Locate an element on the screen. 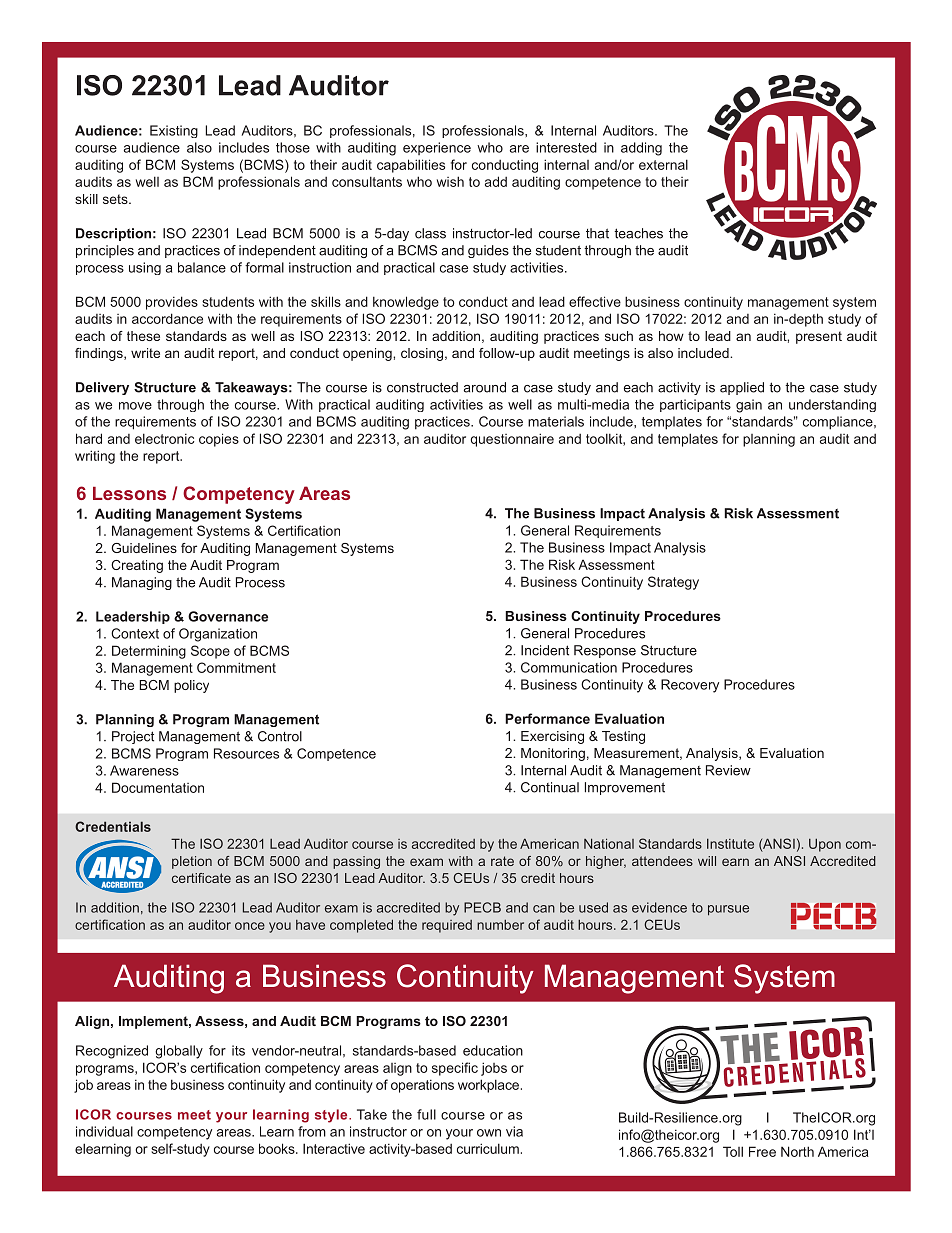 This screenshot has height=1233, width=952. Existing is located at coordinates (174, 131).
